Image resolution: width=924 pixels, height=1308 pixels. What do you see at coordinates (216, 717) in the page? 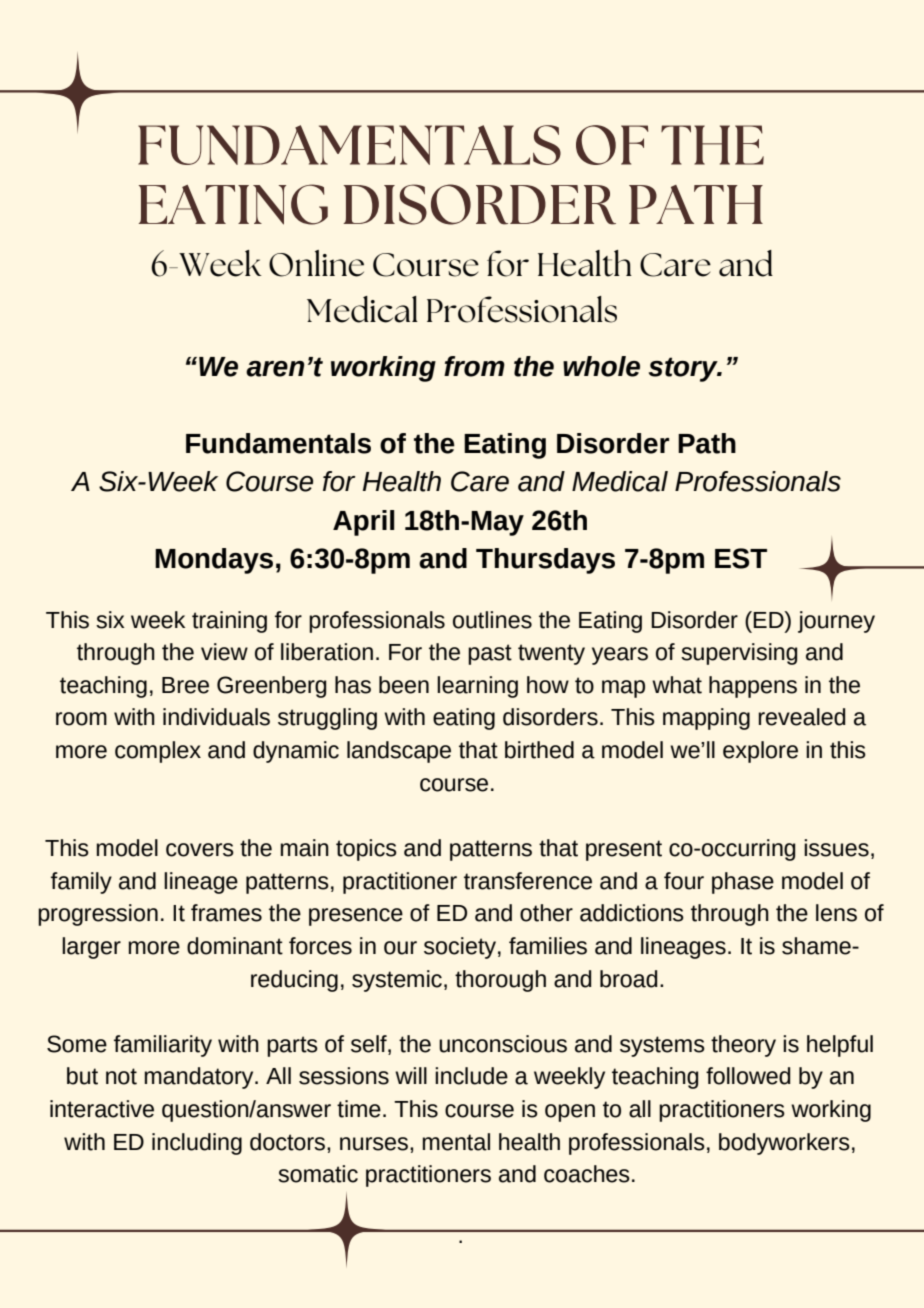
I see `individuals` at bounding box center [216, 717].
